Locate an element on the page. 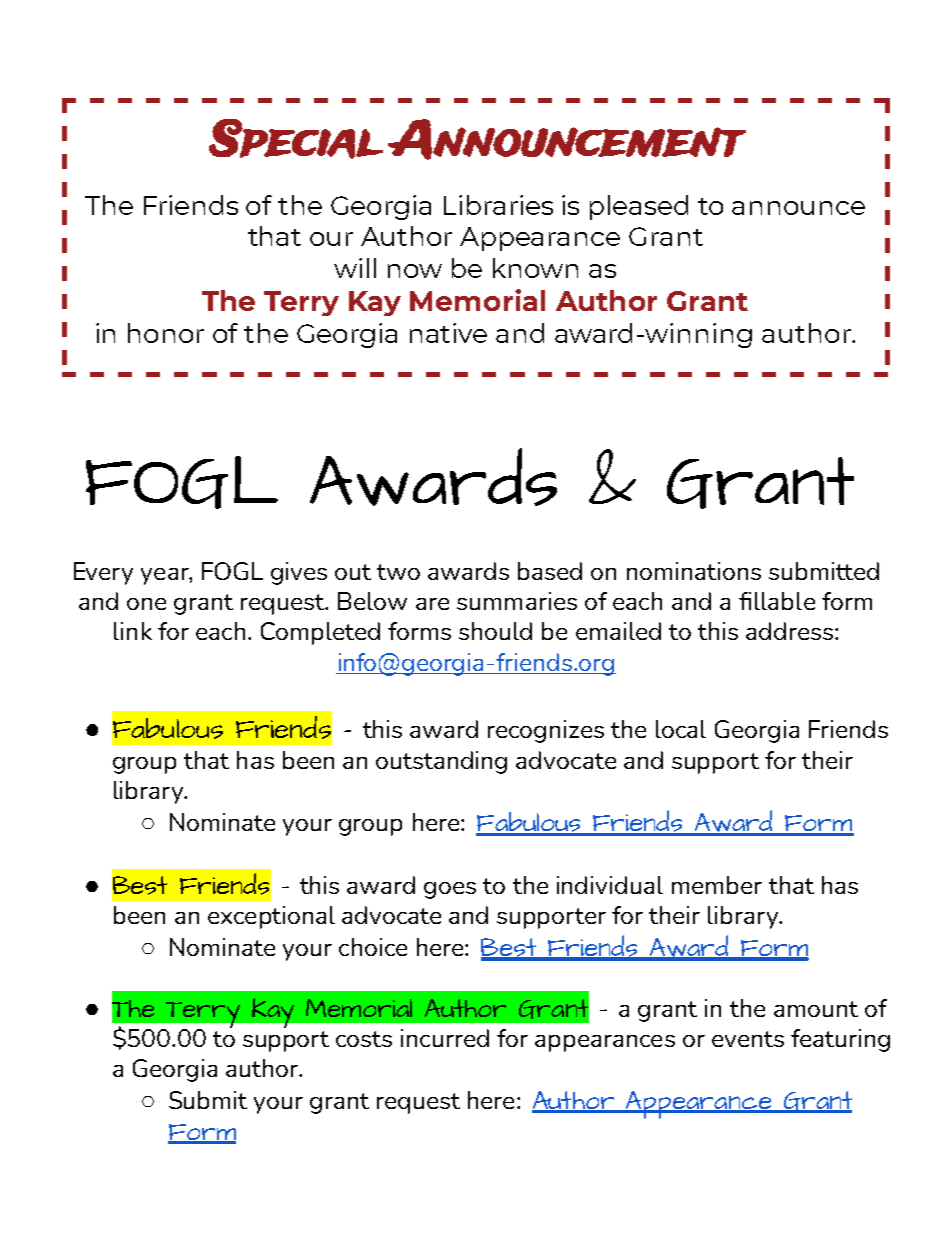  honor is located at coordinates (166, 333).
